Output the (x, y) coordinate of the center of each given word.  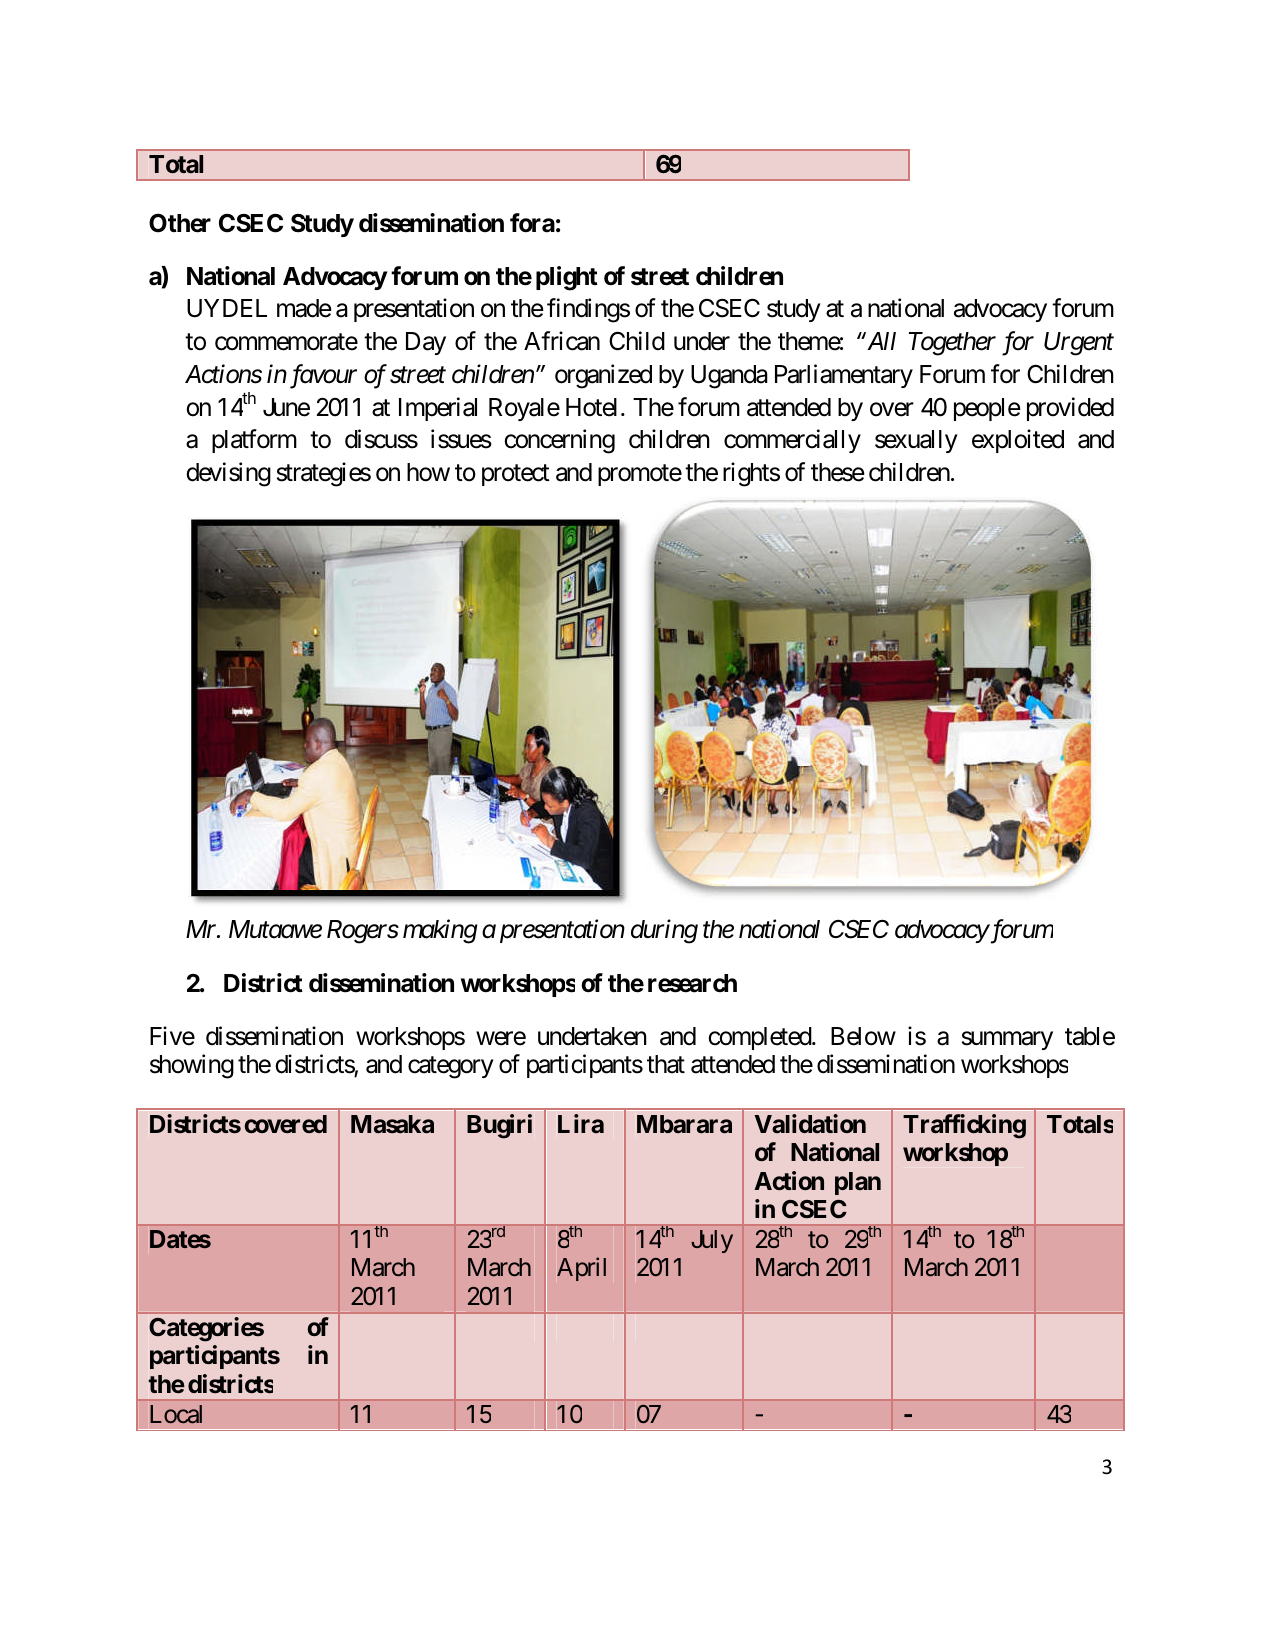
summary (1007, 1040)
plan (858, 1183)
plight (567, 278)
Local (176, 1414)
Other (180, 223)
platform (254, 441)
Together (952, 344)
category (451, 1068)
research (692, 983)
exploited (1018, 441)
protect (516, 475)
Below (863, 1036)
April (581, 1269)
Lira (581, 1123)
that (666, 1064)
